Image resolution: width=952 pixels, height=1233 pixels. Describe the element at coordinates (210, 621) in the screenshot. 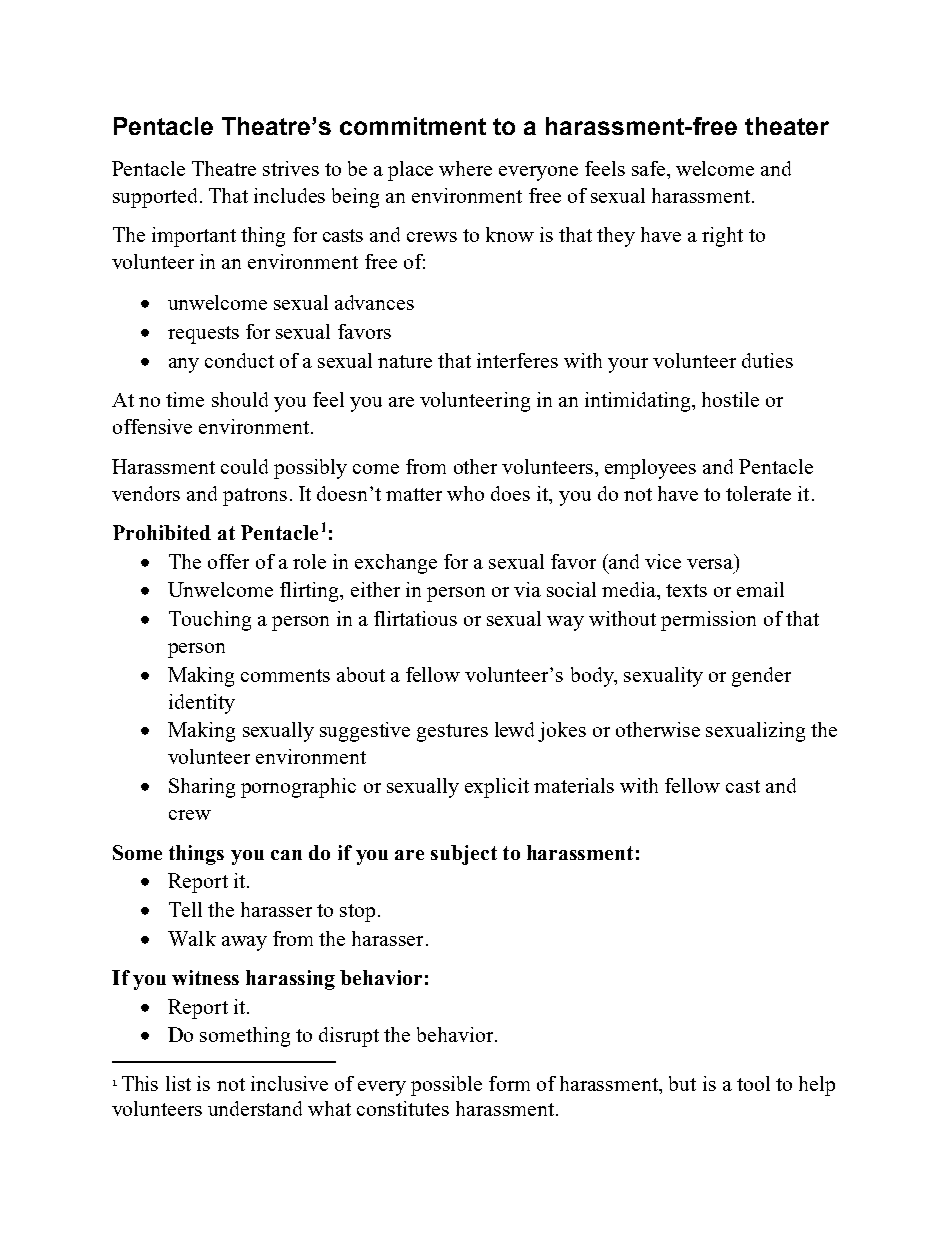

I see `Touching` at that location.
